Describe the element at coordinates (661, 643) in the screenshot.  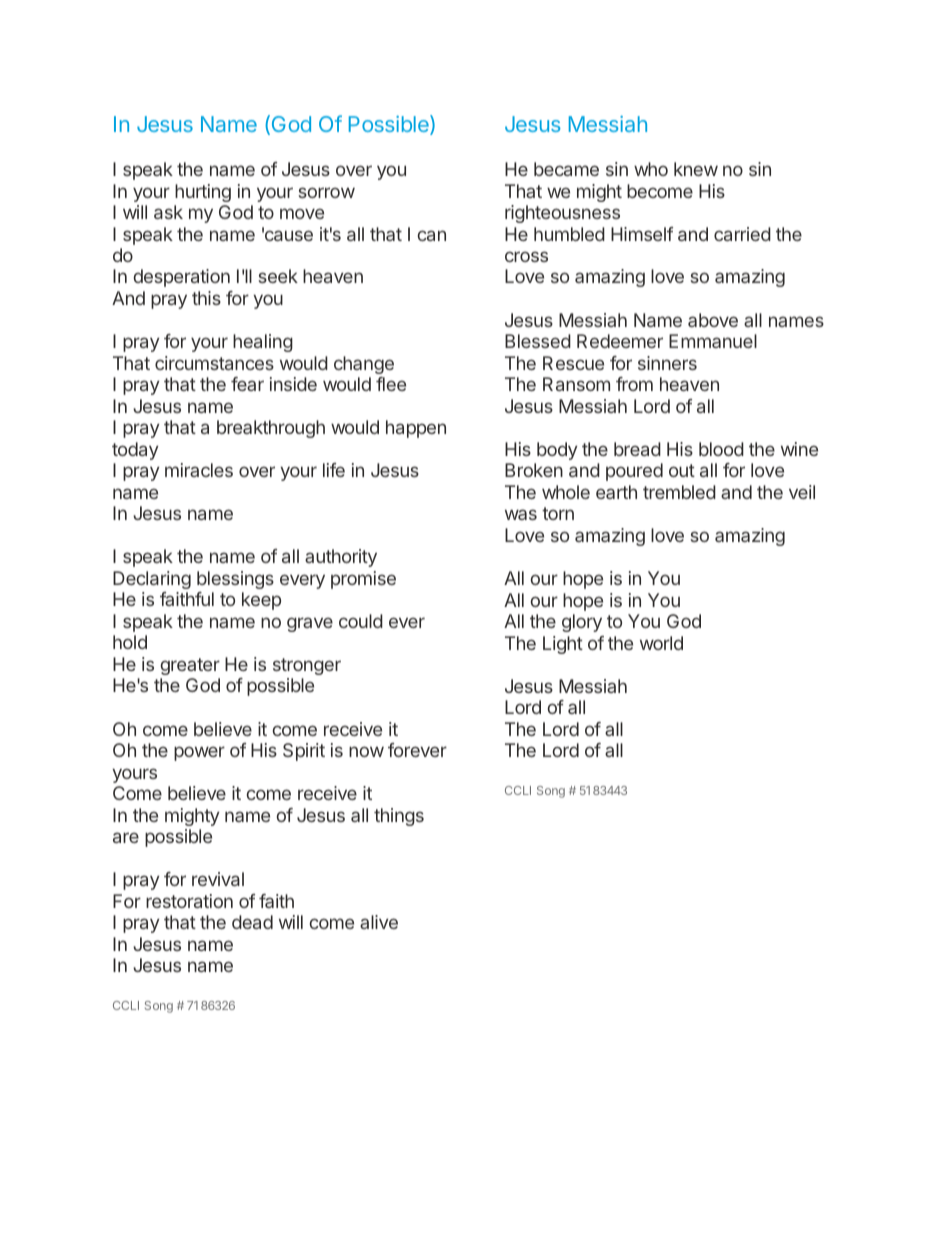
I see `world` at that location.
